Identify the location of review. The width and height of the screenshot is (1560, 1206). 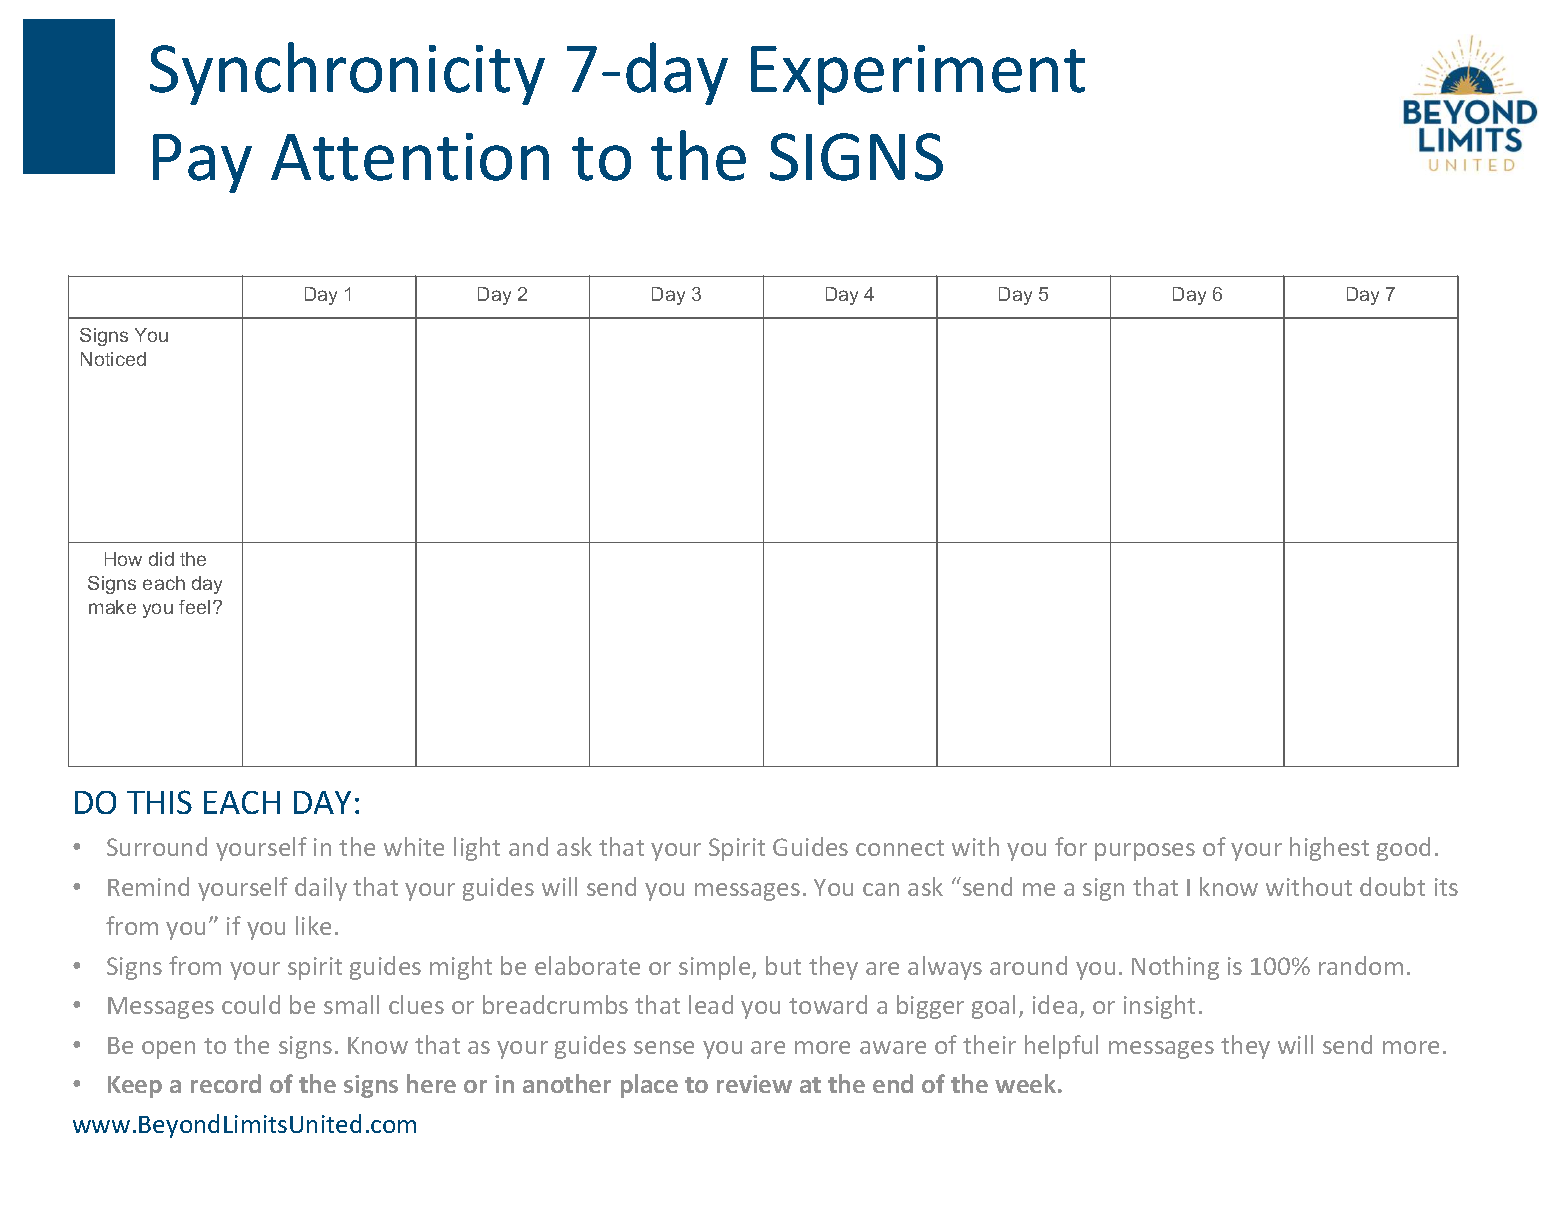
(754, 1084).
